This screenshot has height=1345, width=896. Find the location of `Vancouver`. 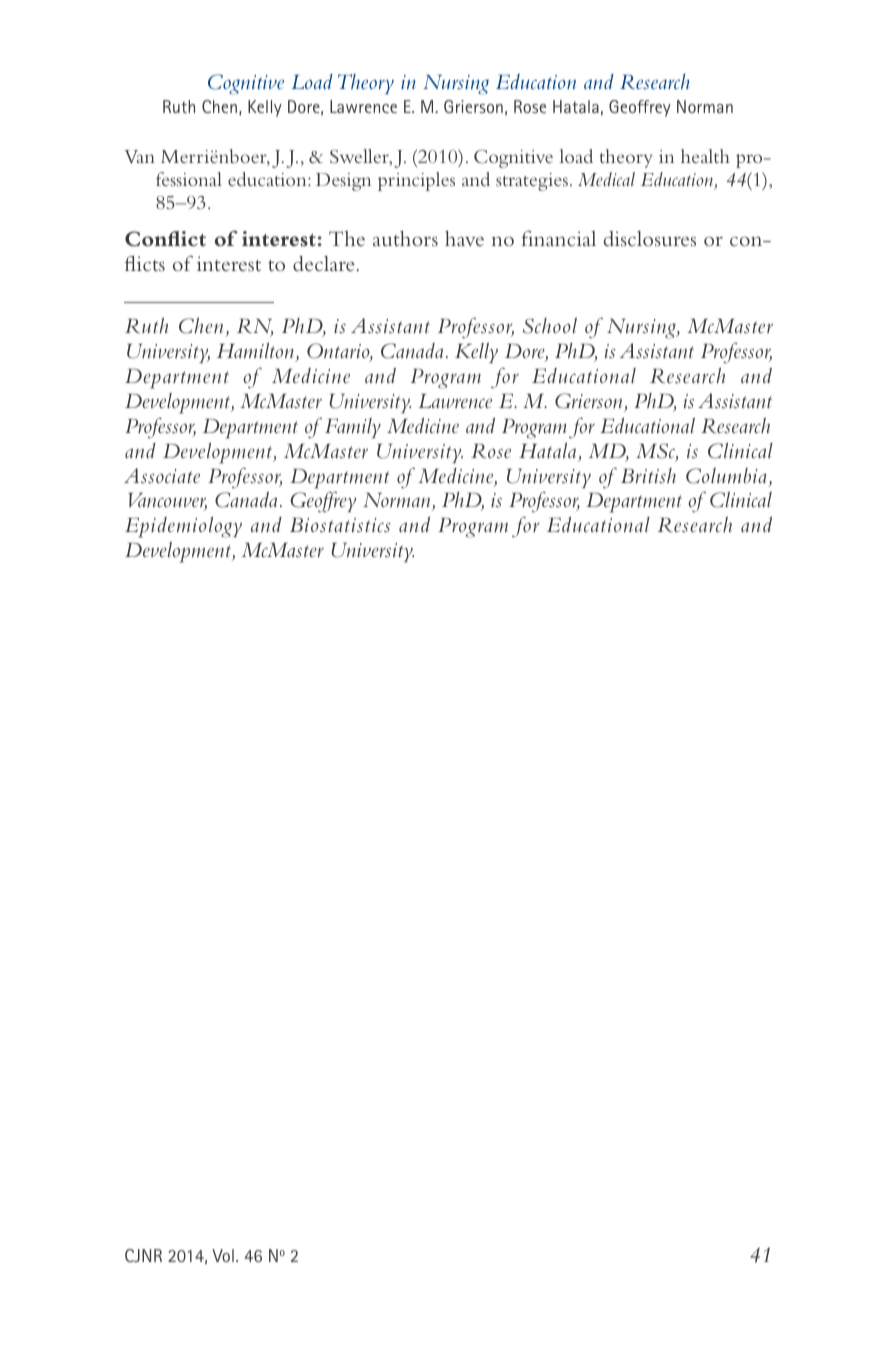

Vancouver is located at coordinates (167, 502).
